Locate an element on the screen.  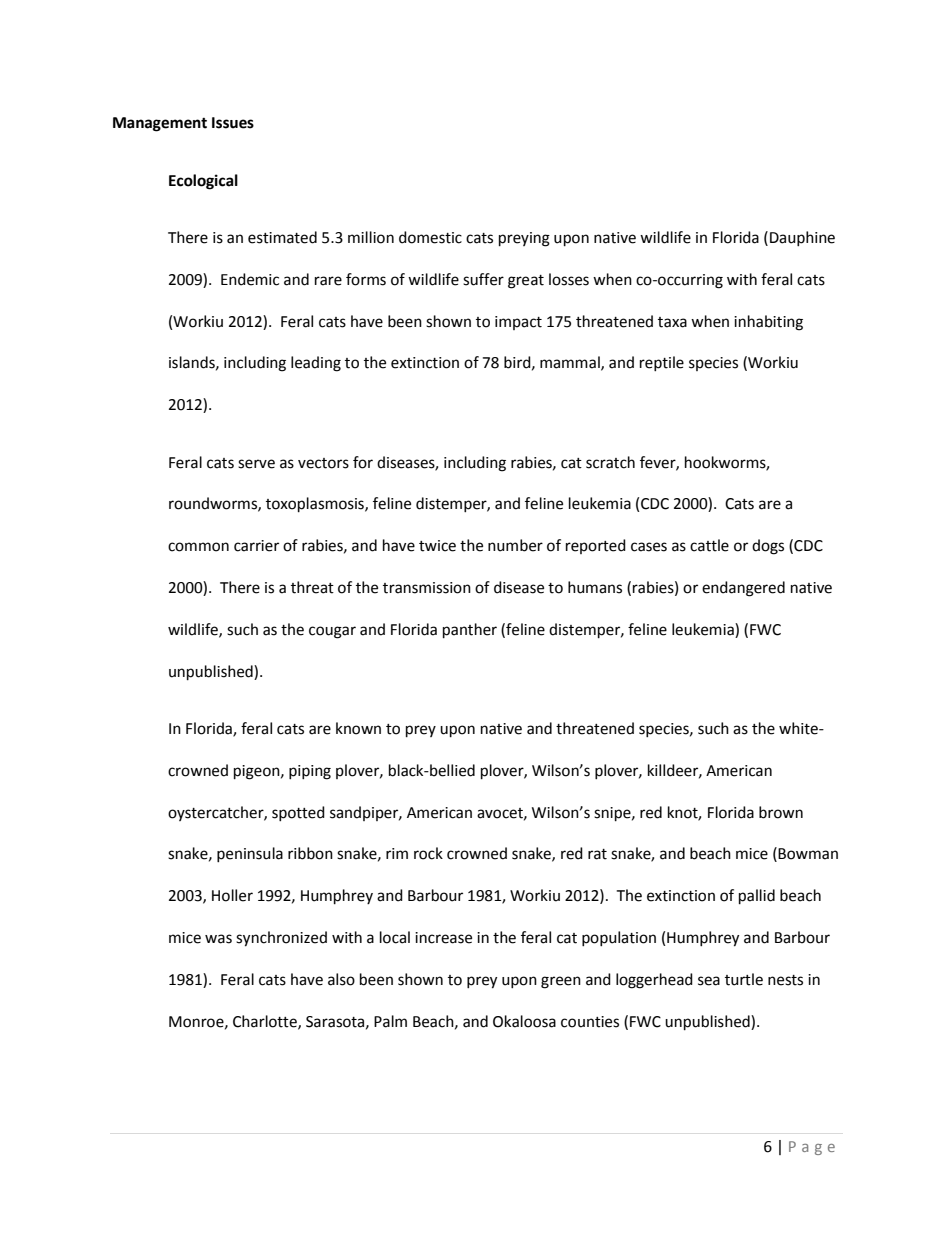
Issues is located at coordinates (233, 123).
